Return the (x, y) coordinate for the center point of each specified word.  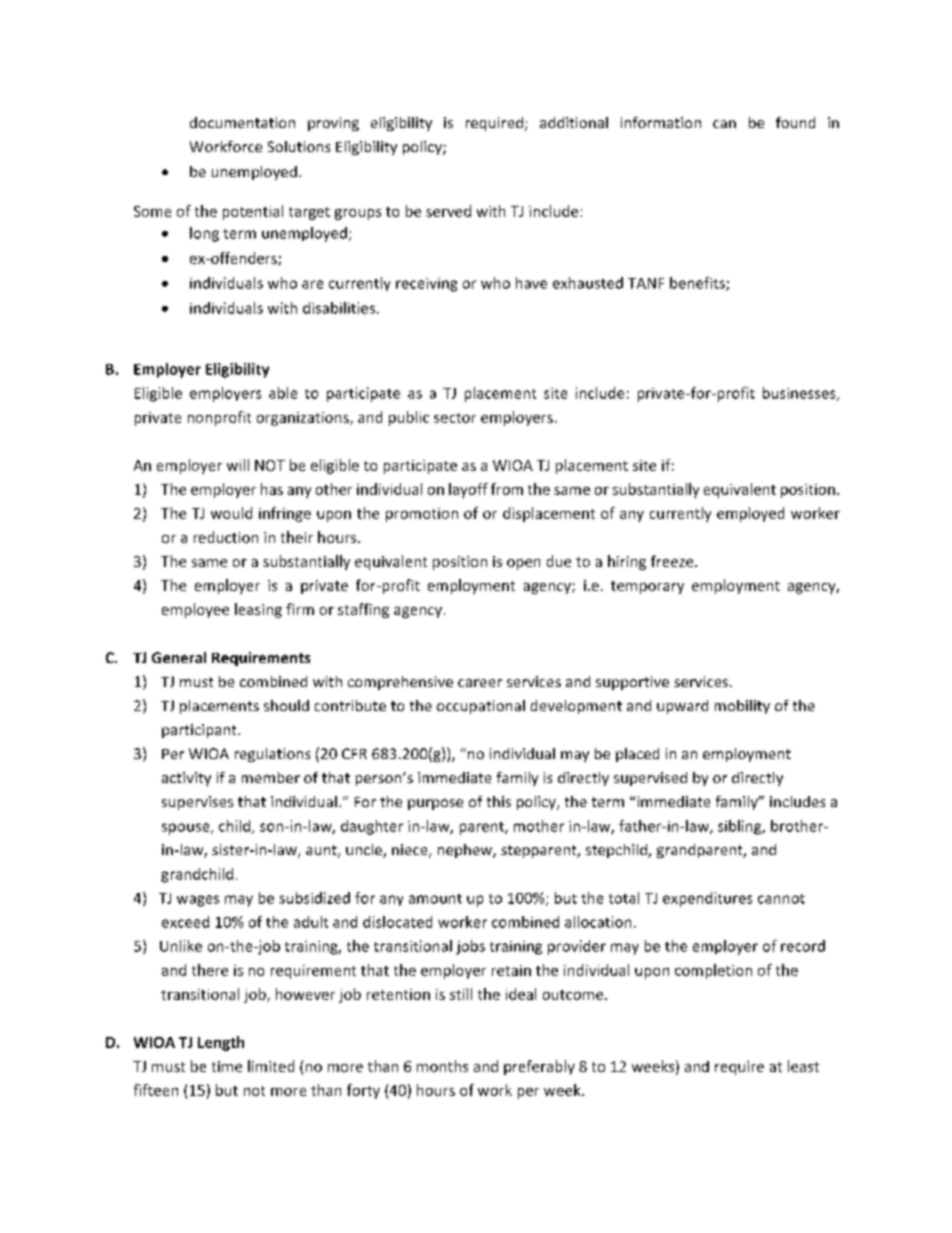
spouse (187, 829)
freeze (673, 561)
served (448, 211)
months (442, 1066)
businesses (800, 394)
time (227, 1066)
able (283, 393)
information (661, 122)
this (499, 801)
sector (455, 418)
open (523, 564)
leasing (258, 610)
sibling (741, 827)
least (803, 1066)
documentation (242, 122)
